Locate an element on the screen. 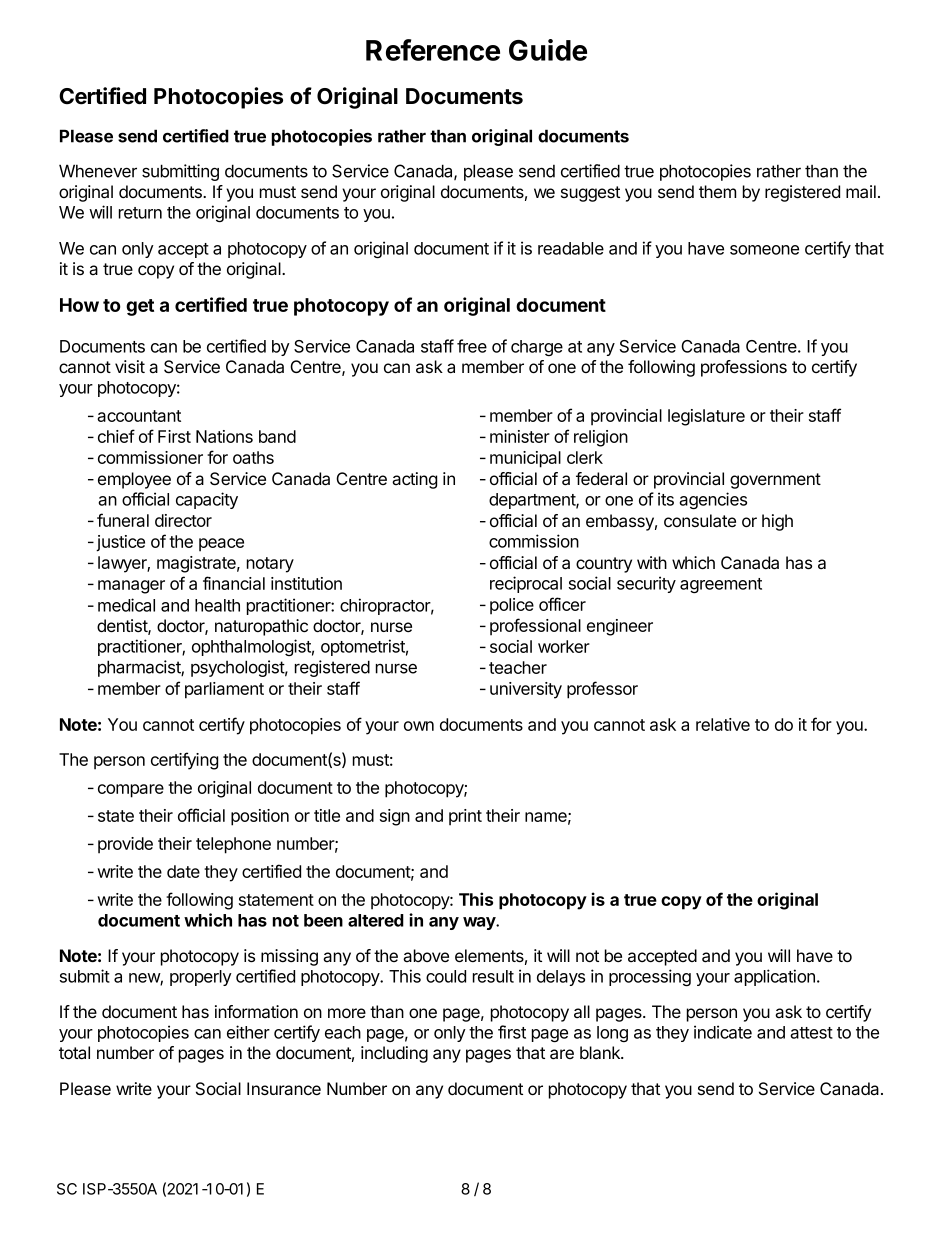 The width and height of the screenshot is (952, 1233). agreement is located at coordinates (721, 585).
